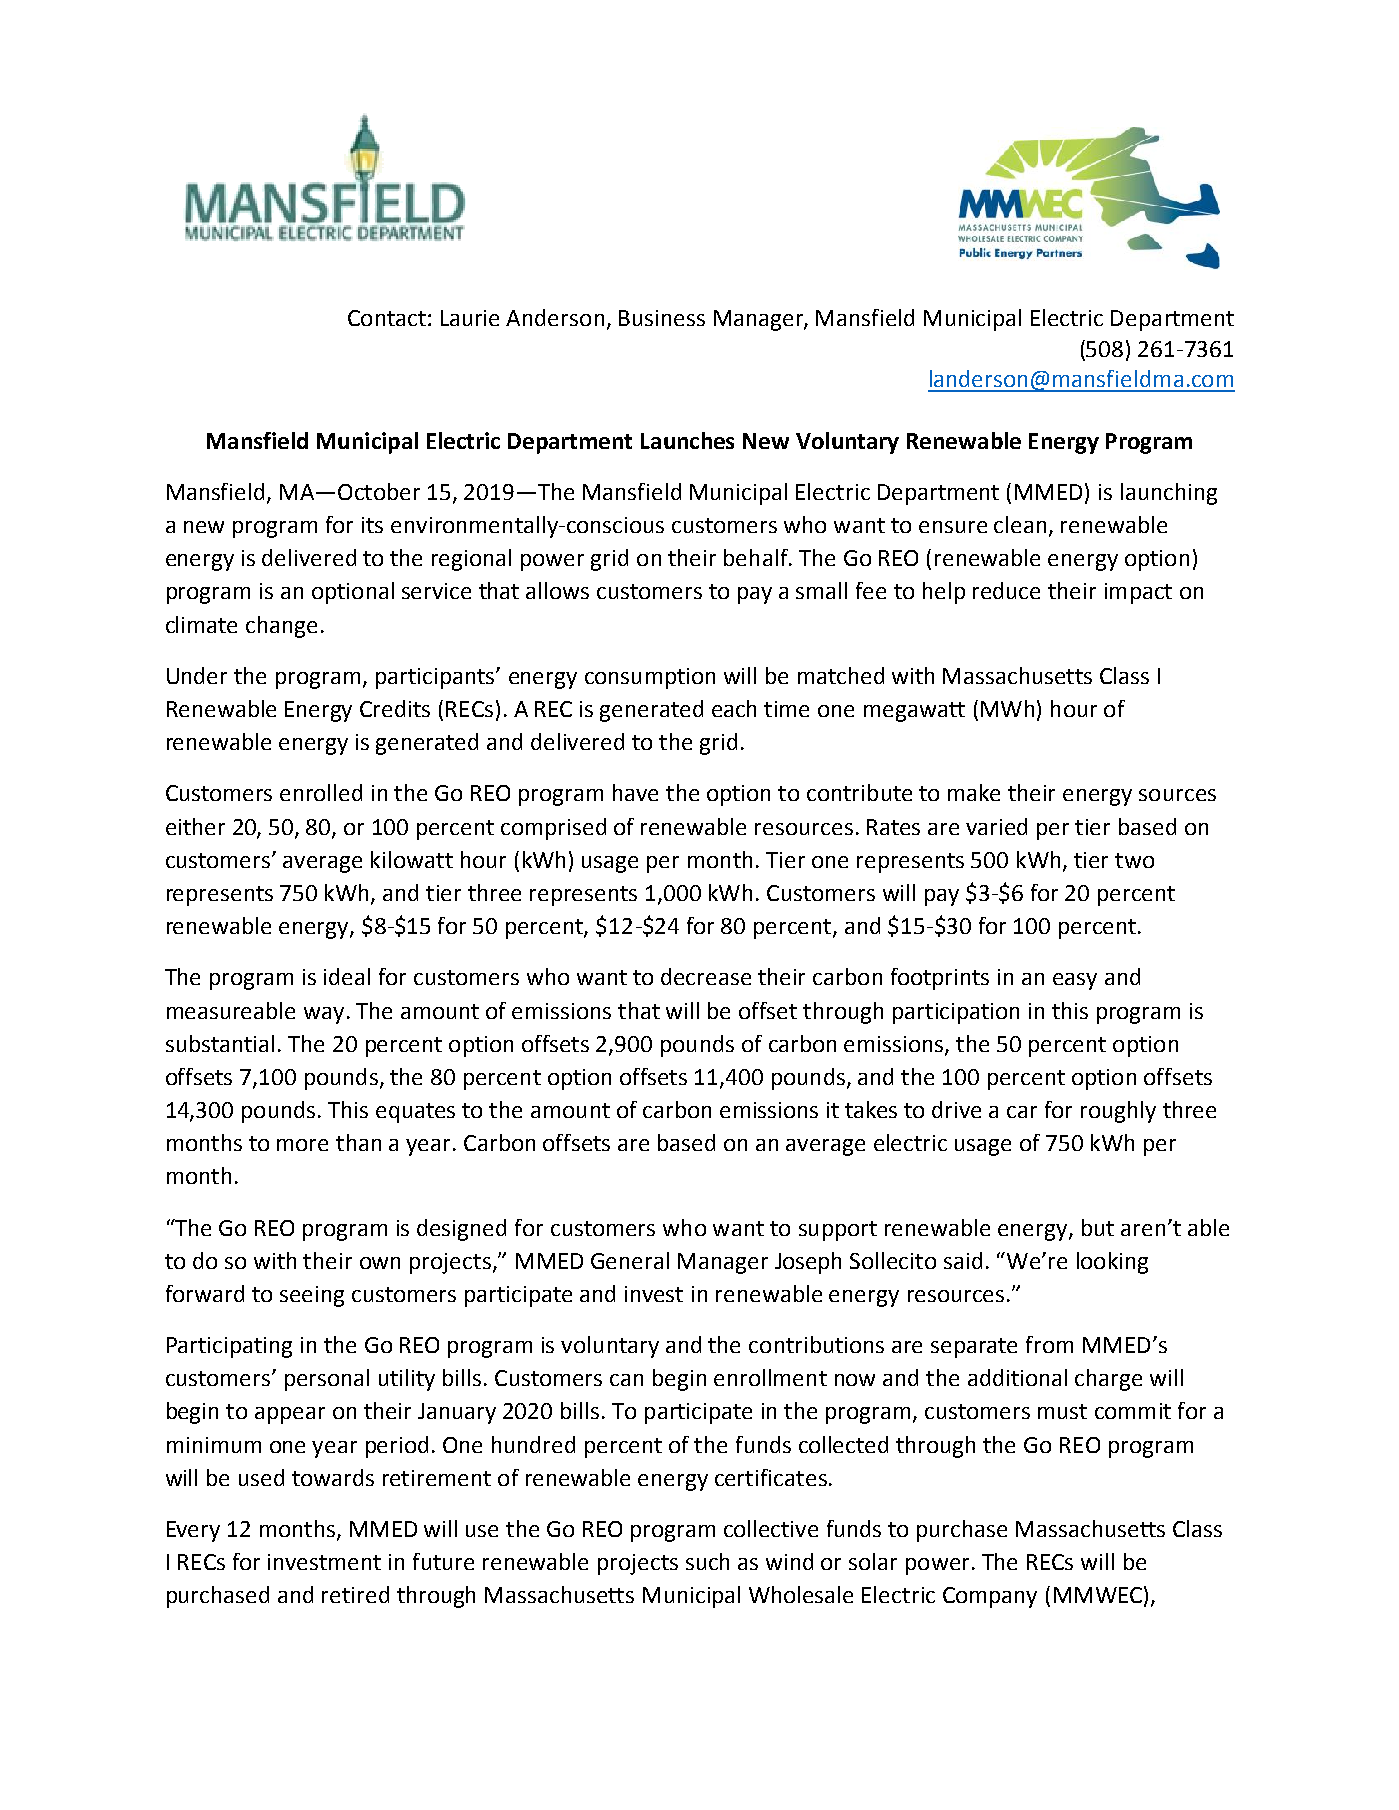 The height and width of the screenshot is (1810, 1399). Describe the element at coordinates (662, 318) in the screenshot. I see `Business` at that location.
